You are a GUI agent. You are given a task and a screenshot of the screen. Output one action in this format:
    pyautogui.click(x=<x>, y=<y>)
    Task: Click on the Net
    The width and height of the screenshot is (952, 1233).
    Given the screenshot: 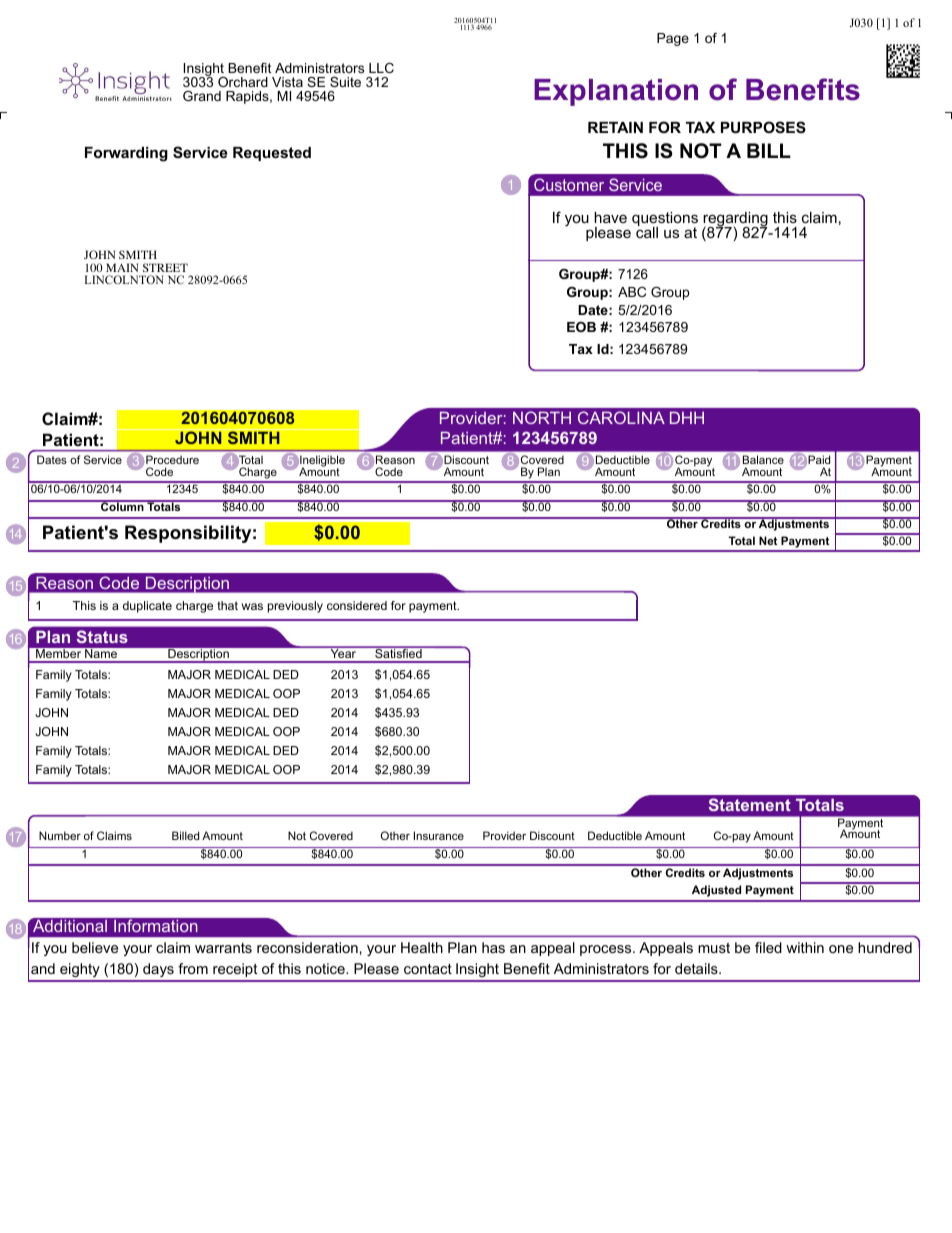 What is the action you would take?
    pyautogui.click(x=768, y=540)
